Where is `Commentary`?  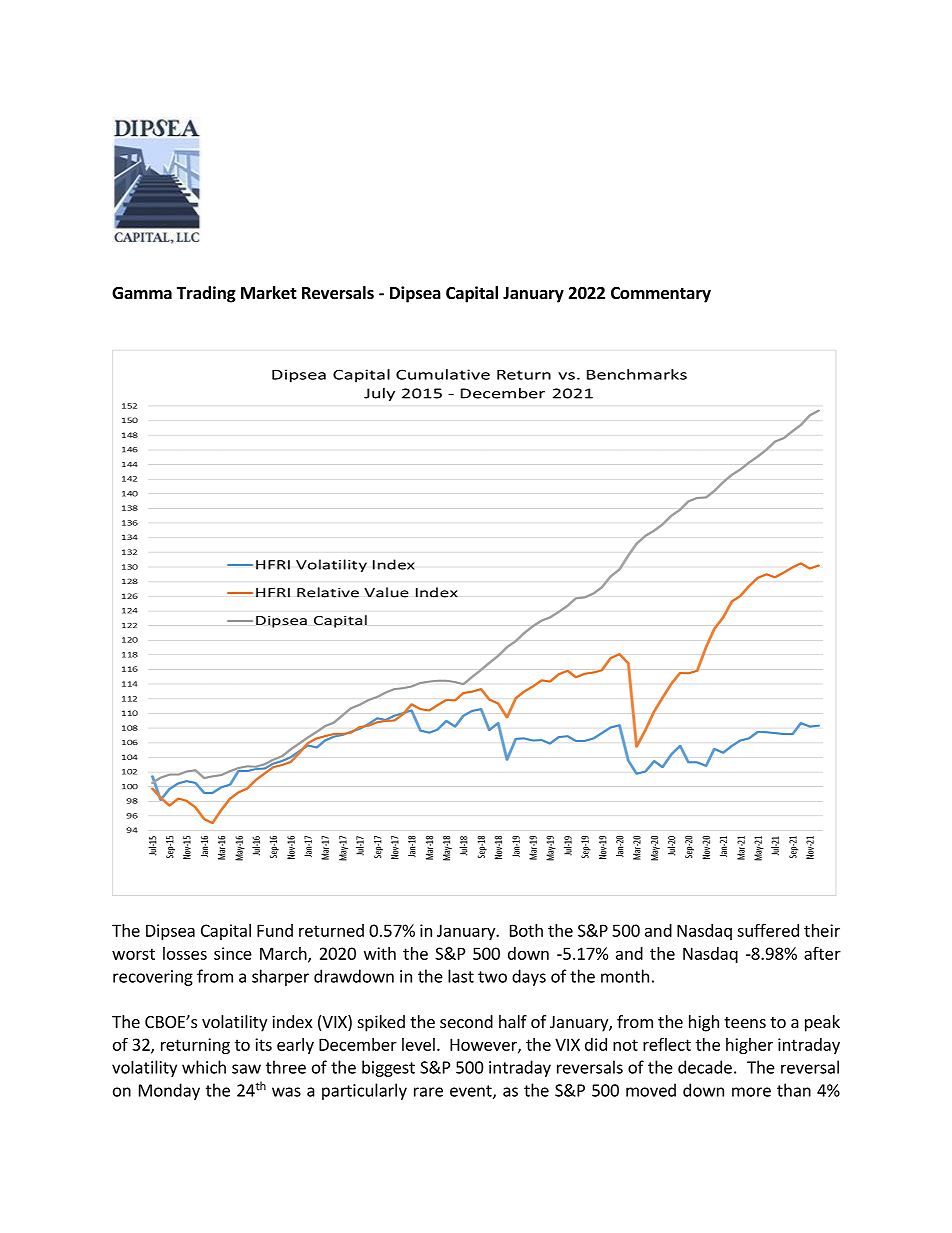 Commentary is located at coordinates (661, 295).
